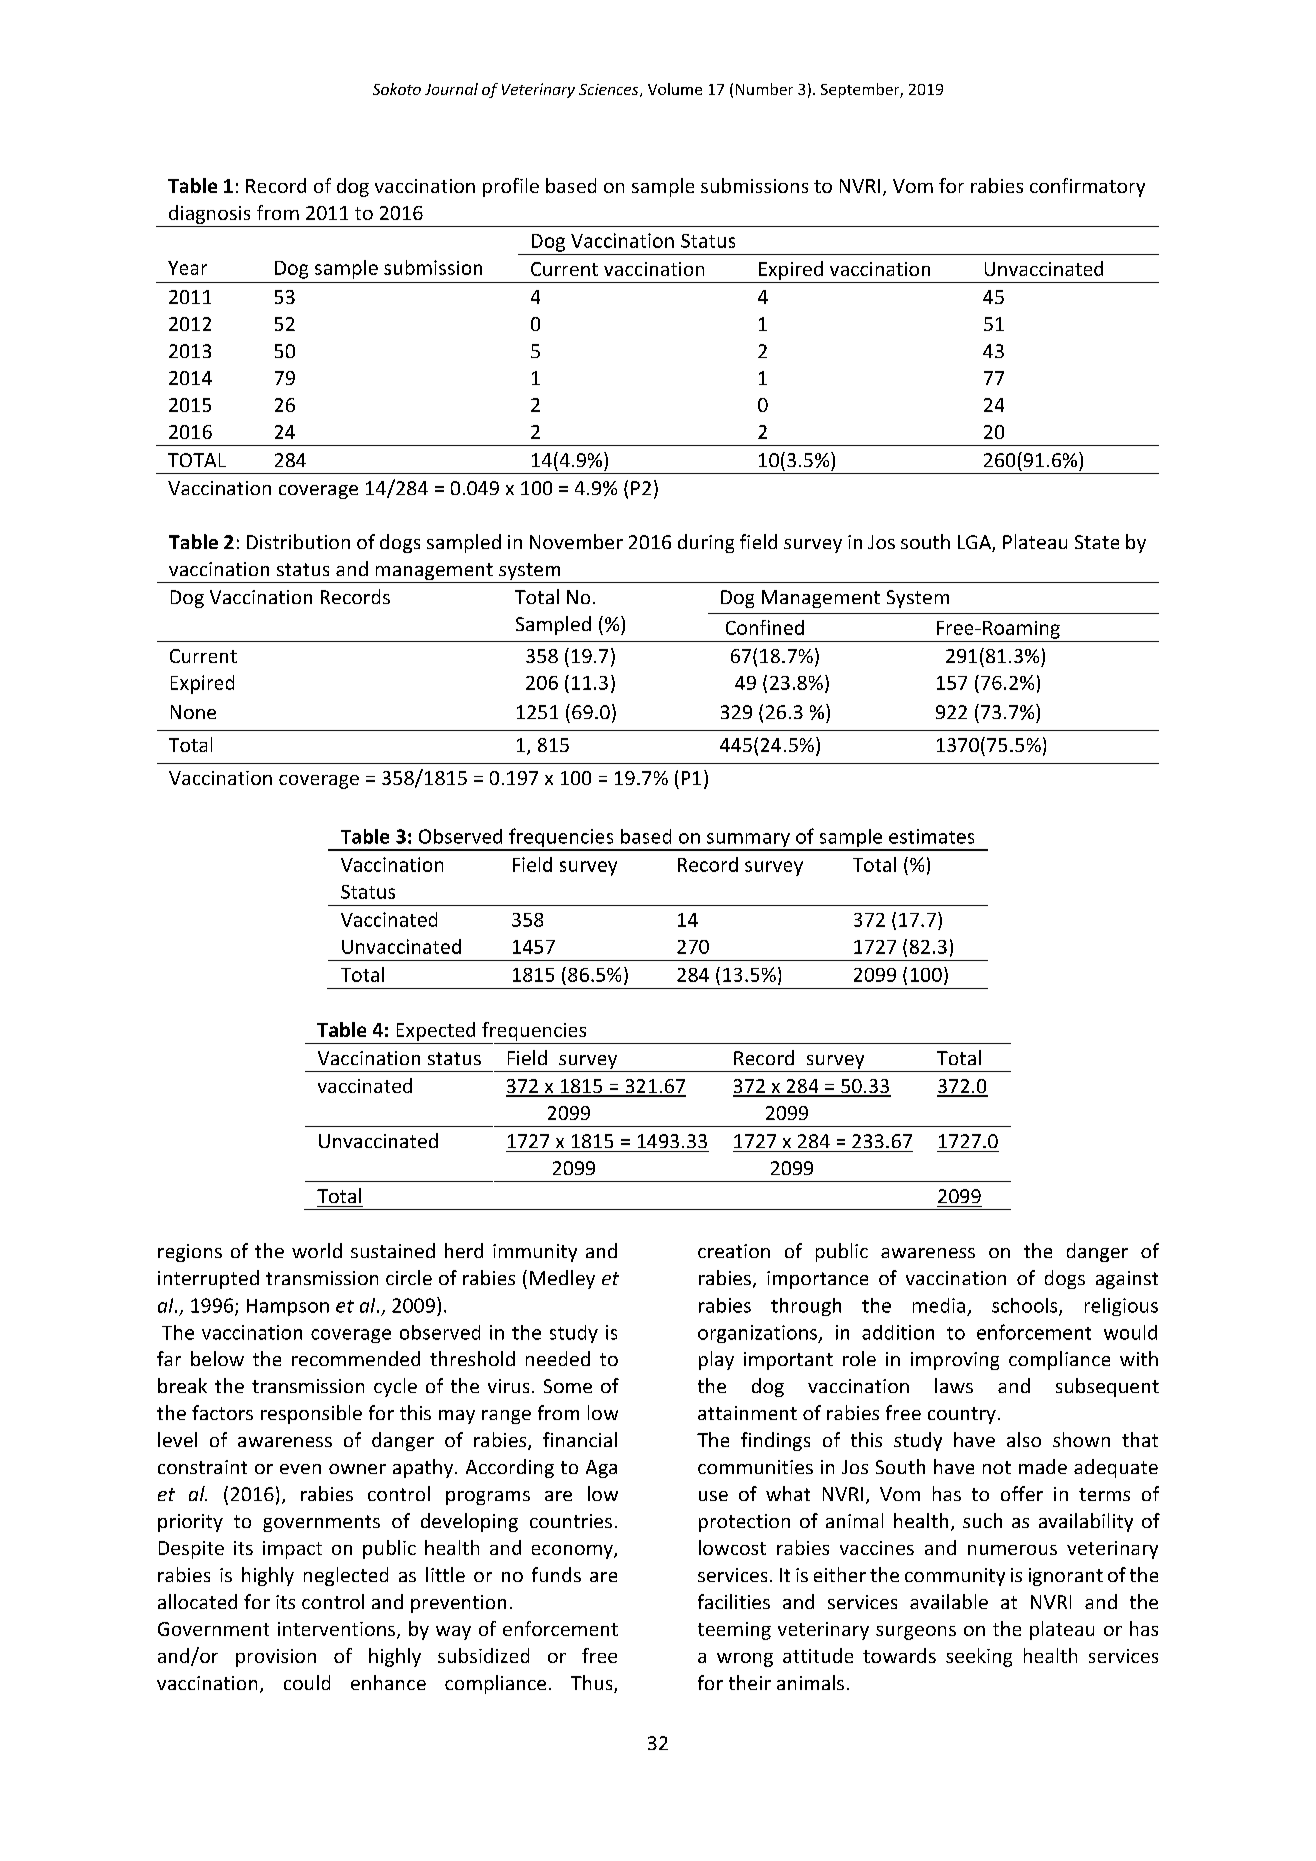 The height and width of the screenshot is (1861, 1316). What do you see at coordinates (675, 89) in the screenshot?
I see `Volume` at bounding box center [675, 89].
